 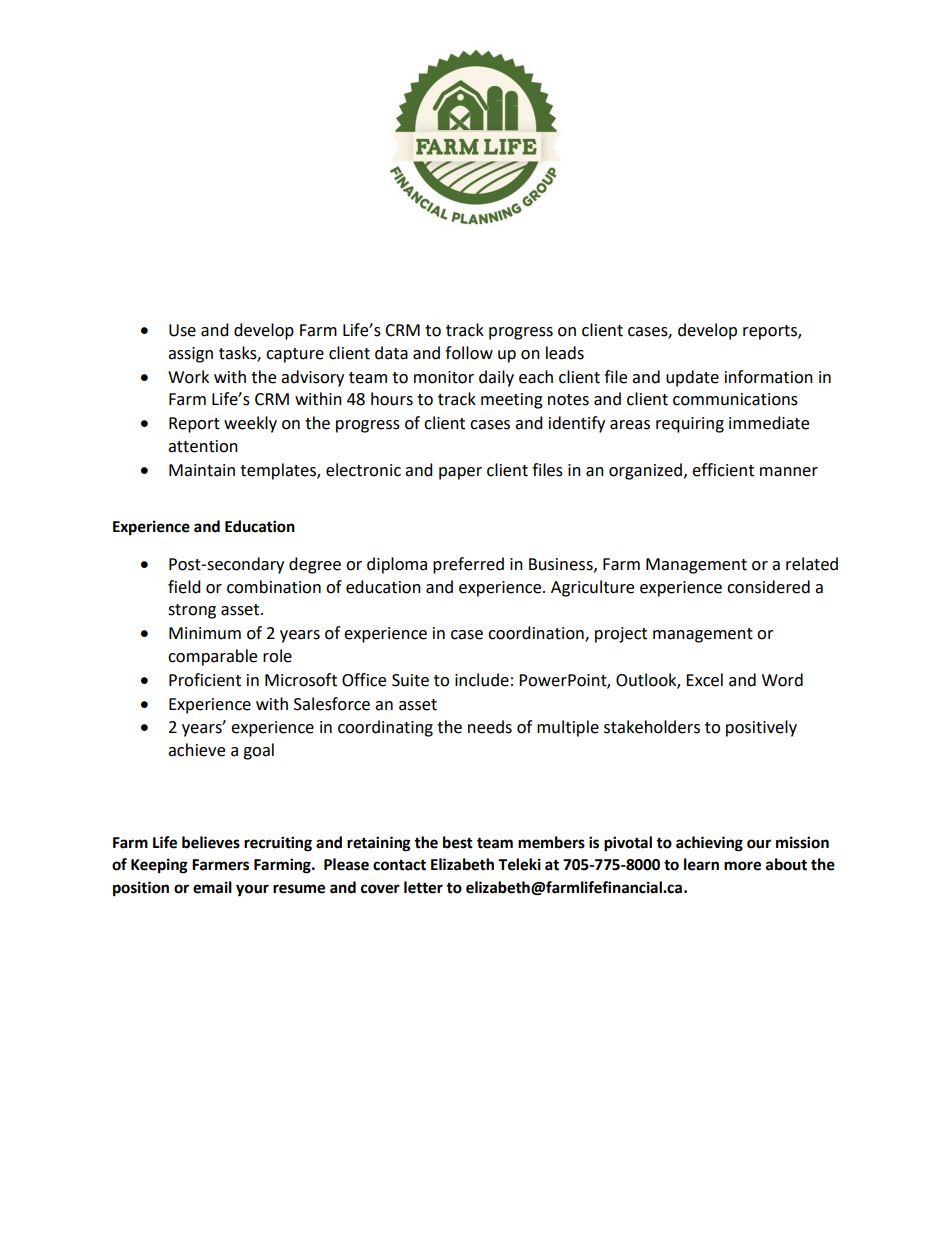 I want to click on assign, so click(x=190, y=355).
